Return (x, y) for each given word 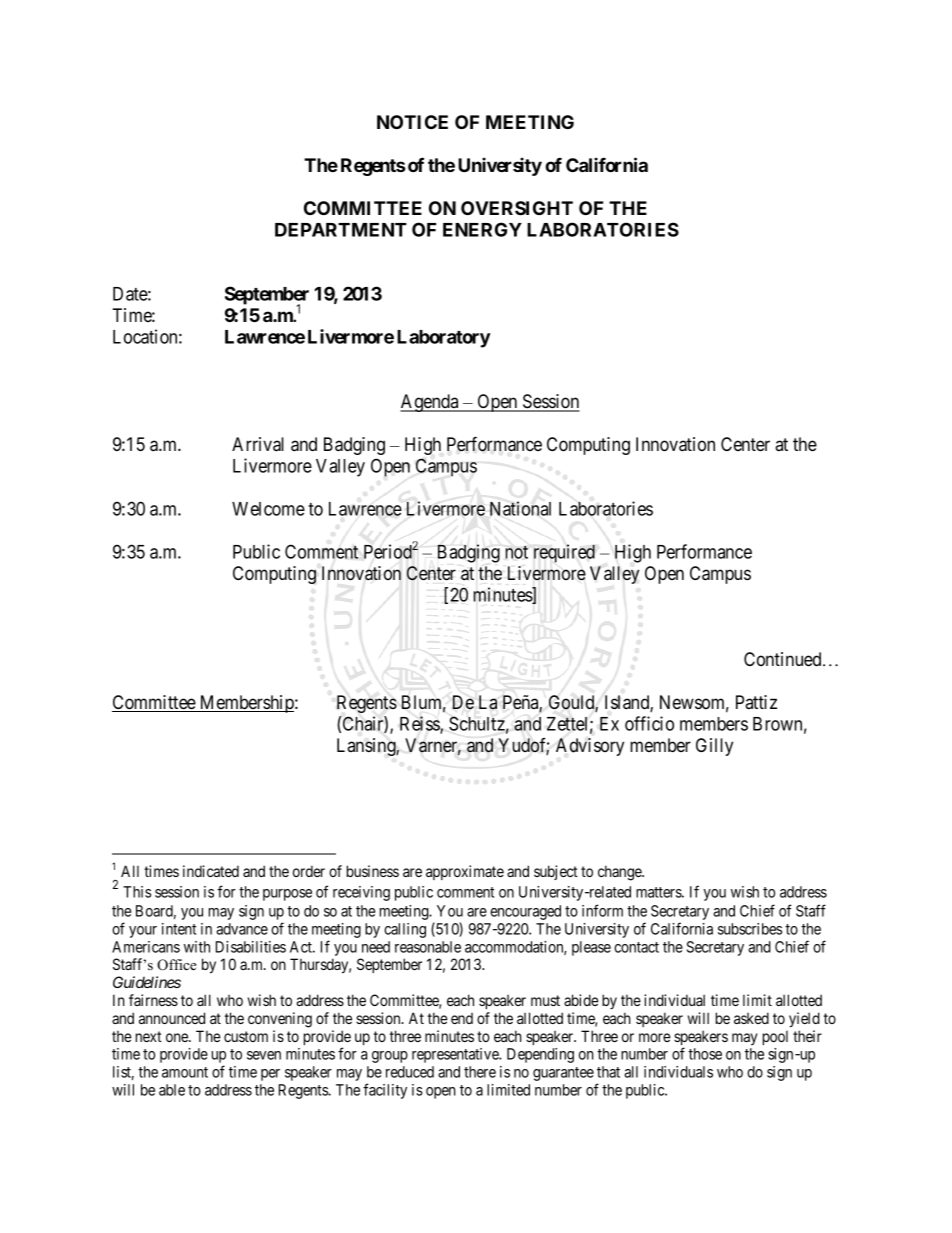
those (705, 1054)
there (480, 1072)
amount (185, 1072)
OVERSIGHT (517, 208)
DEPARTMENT (341, 230)
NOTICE (412, 122)
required (564, 553)
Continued (784, 659)
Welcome (268, 509)
